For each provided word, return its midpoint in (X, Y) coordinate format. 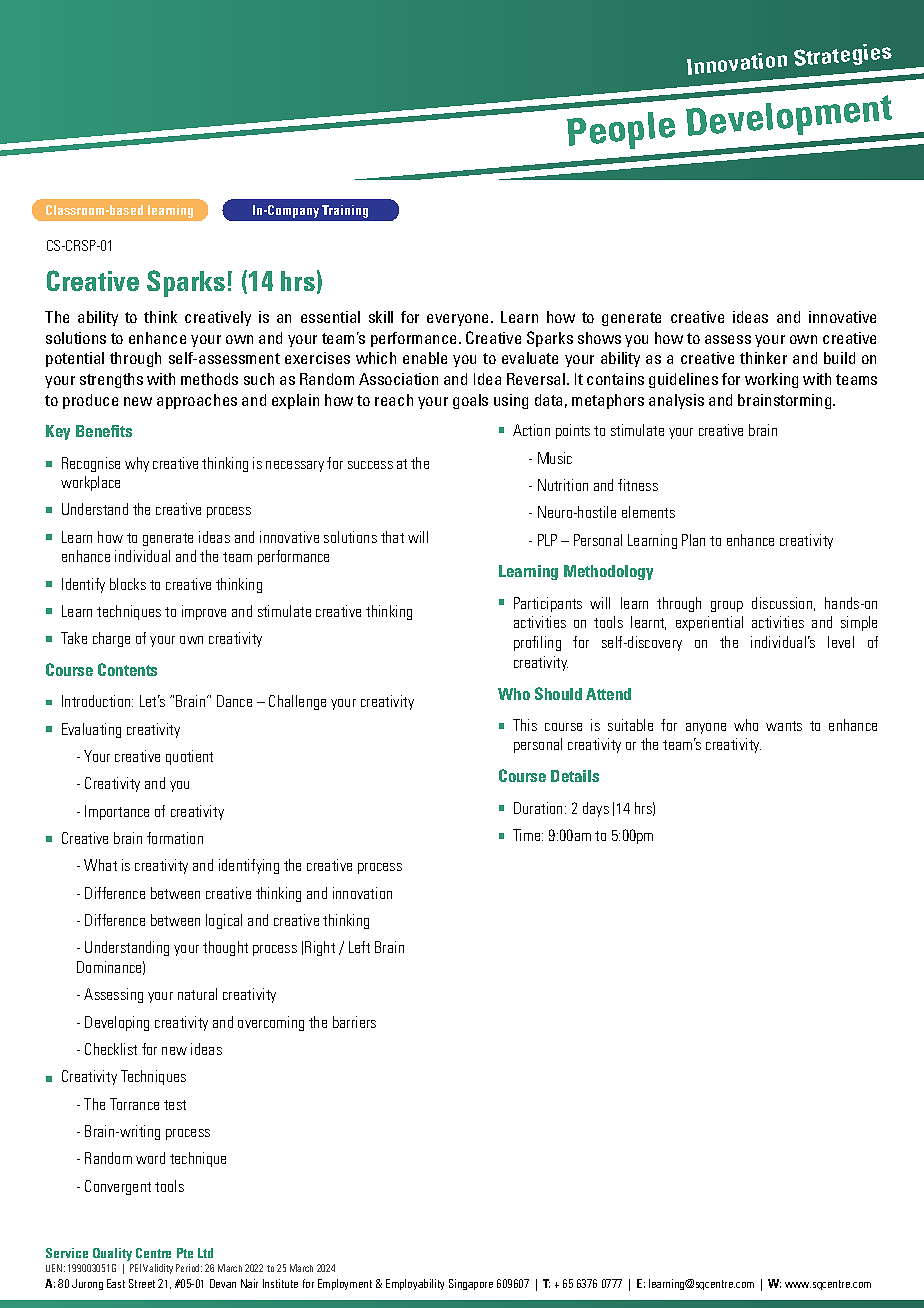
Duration (540, 808)
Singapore (471, 1284)
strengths (111, 380)
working (771, 380)
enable (425, 358)
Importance (117, 812)
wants (784, 726)
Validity (158, 1269)
